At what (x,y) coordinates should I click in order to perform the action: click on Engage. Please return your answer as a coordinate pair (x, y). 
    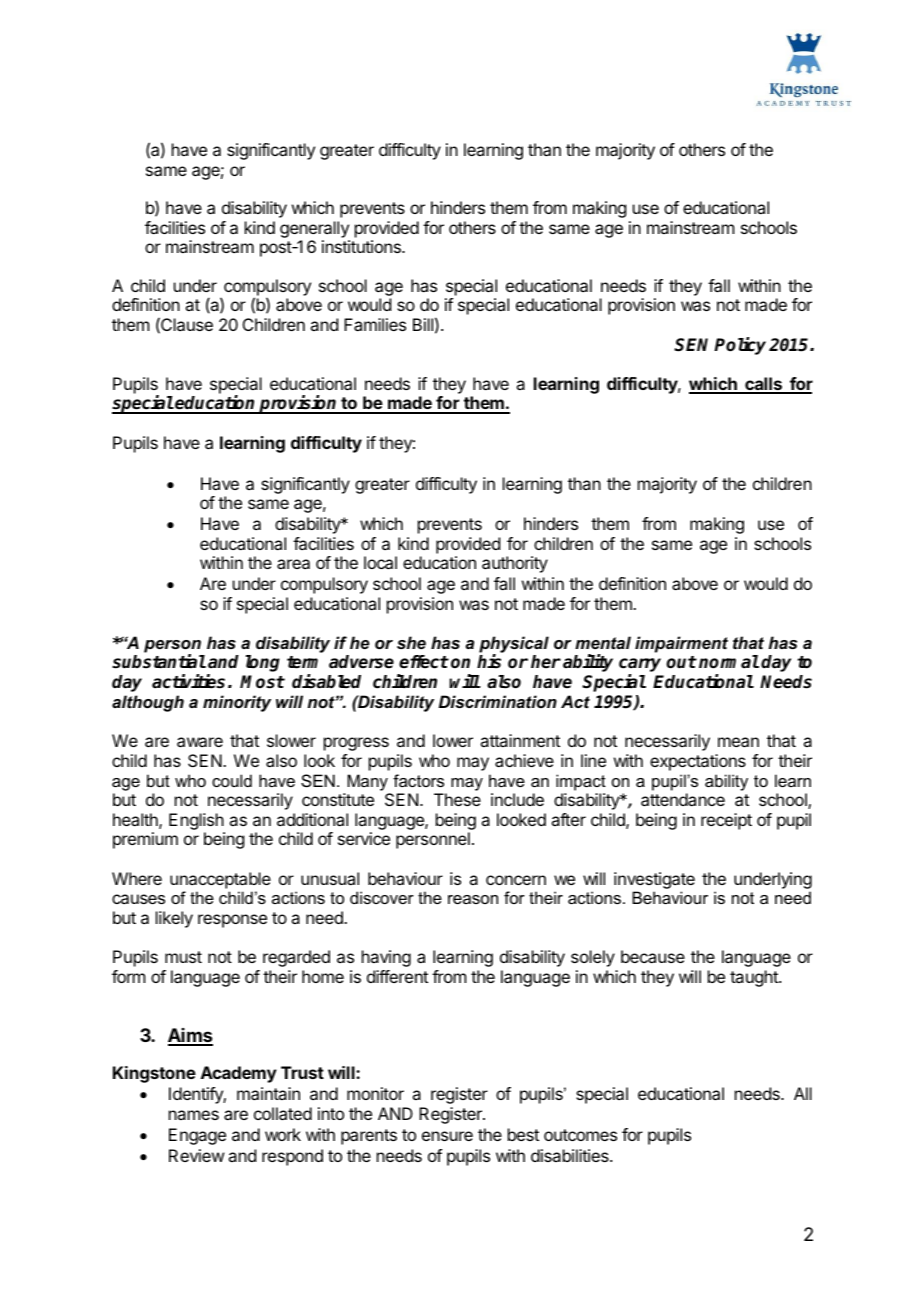
    Looking at the image, I should click on (197, 1136).
